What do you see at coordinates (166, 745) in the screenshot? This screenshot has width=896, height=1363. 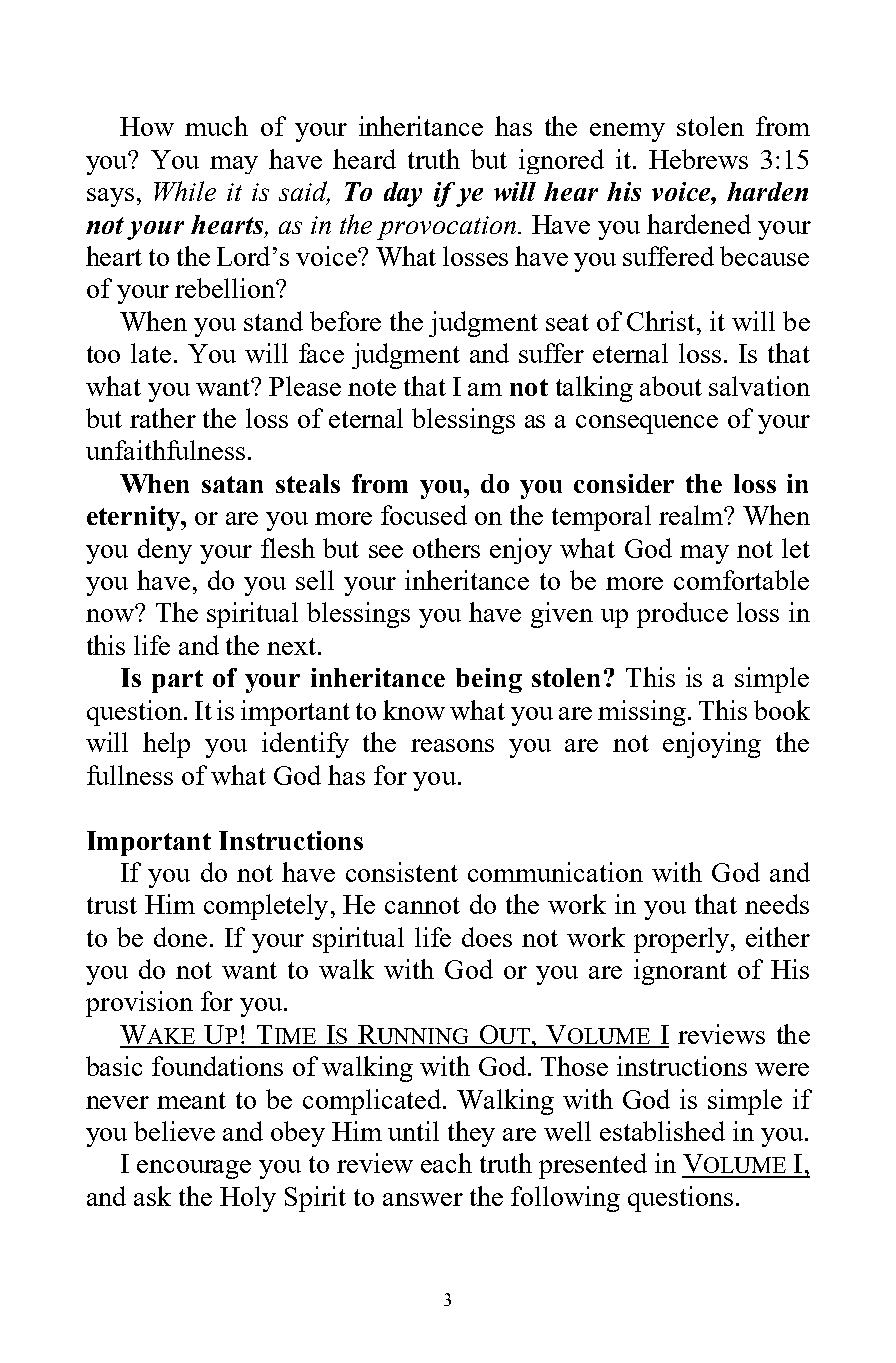 I see `help` at bounding box center [166, 745].
